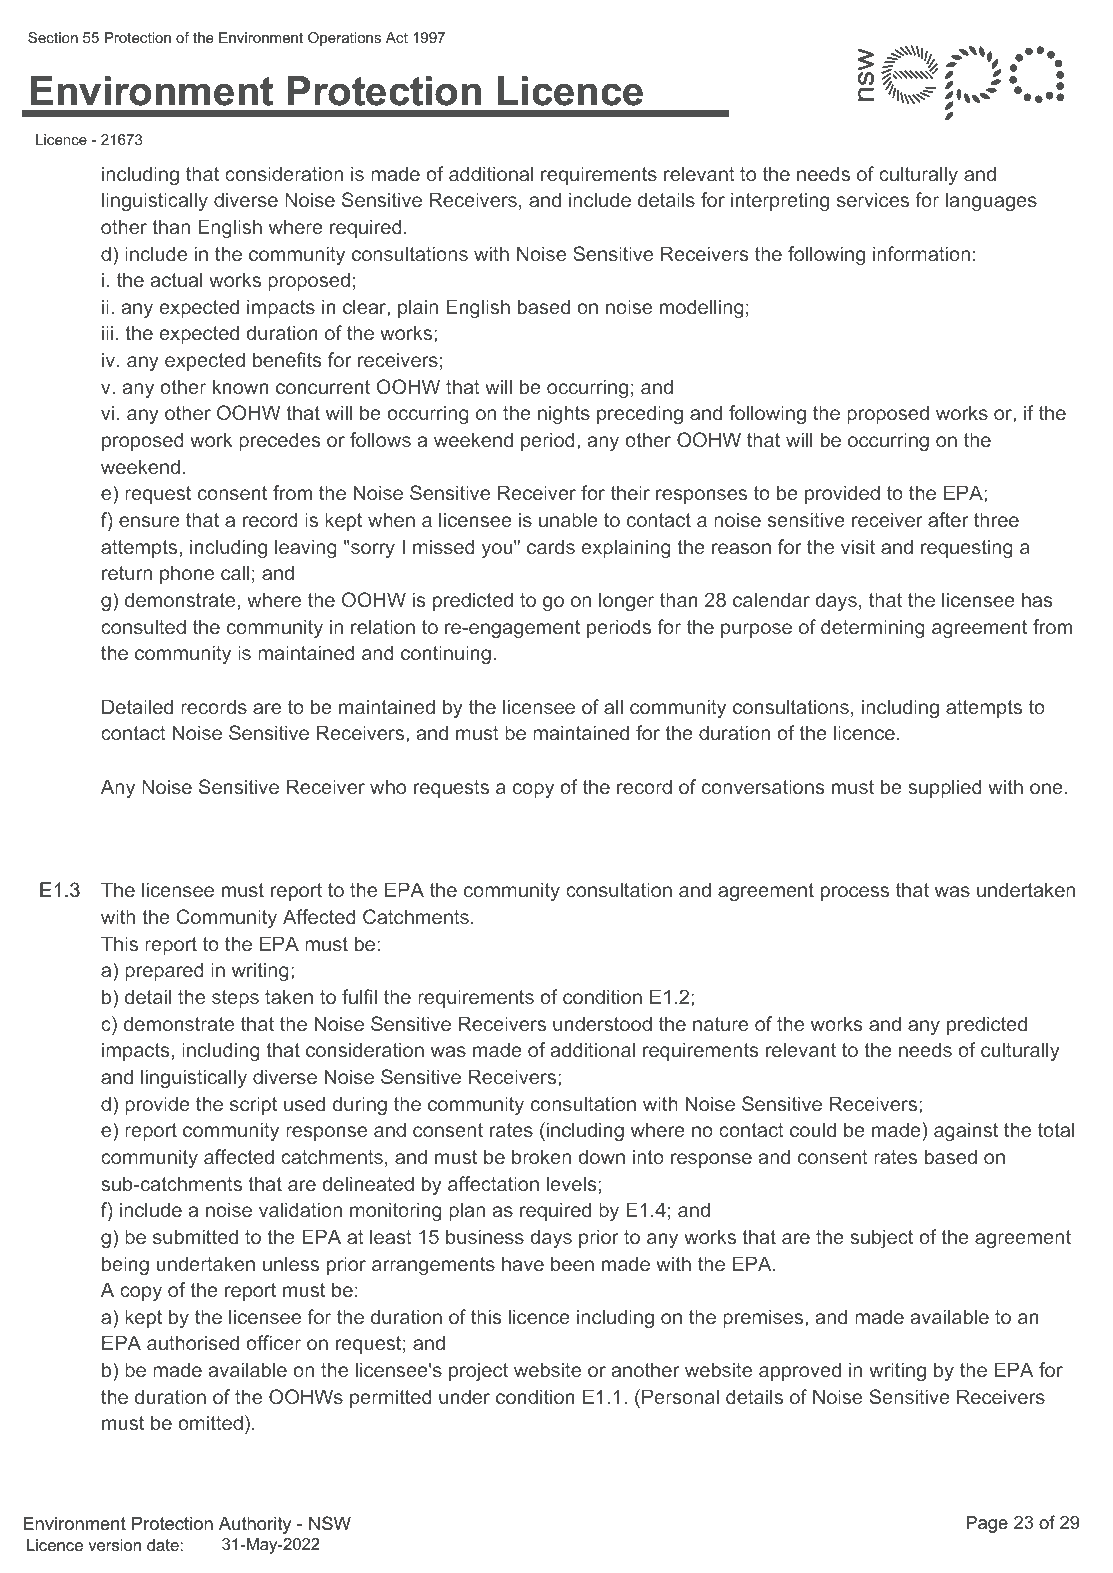 This page has width=1113, height=1573. I want to click on services, so click(873, 199).
